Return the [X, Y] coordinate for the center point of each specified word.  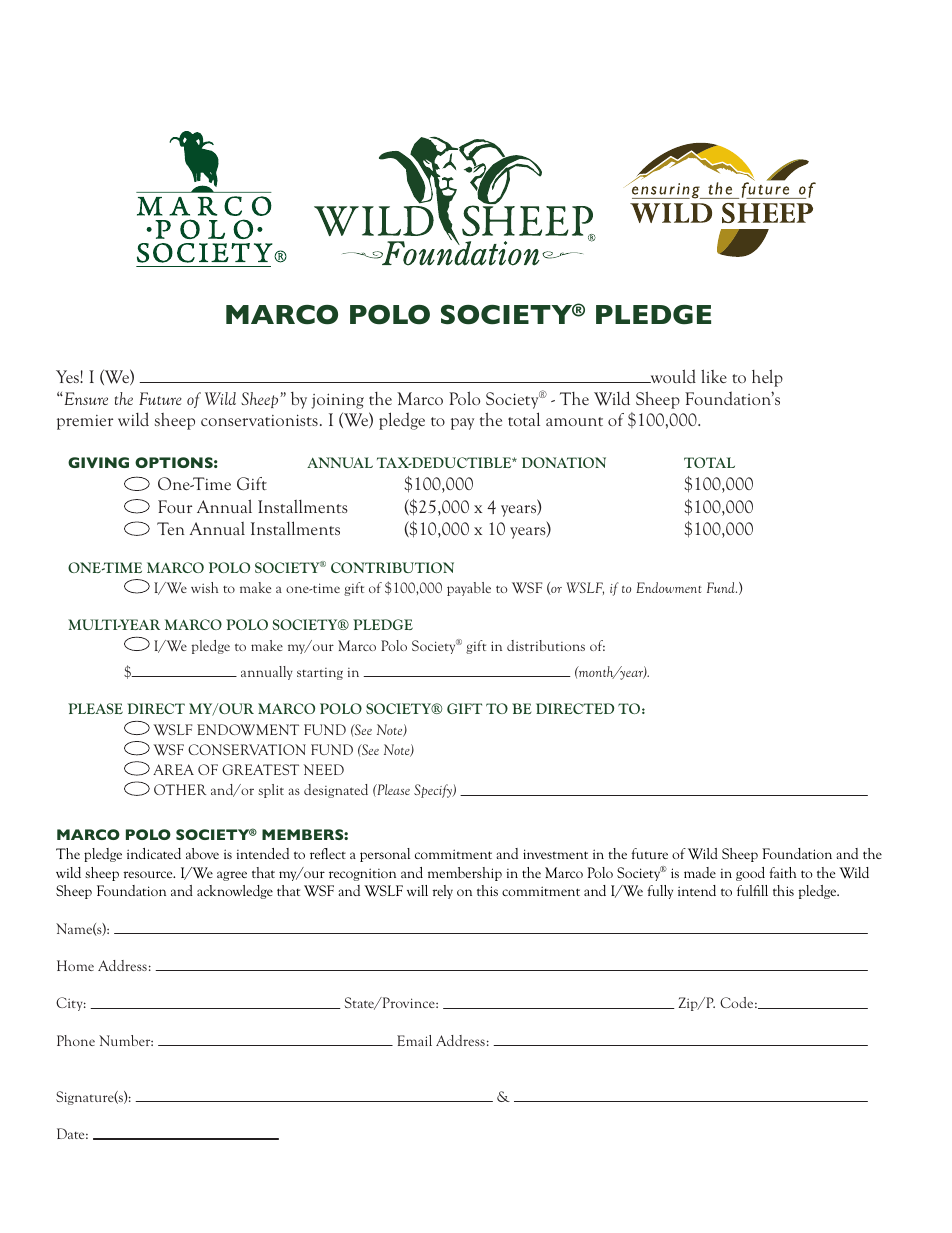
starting [320, 674]
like [714, 376]
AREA [173, 769]
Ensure [85, 398]
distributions [546, 645]
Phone [76, 1040]
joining [337, 401]
